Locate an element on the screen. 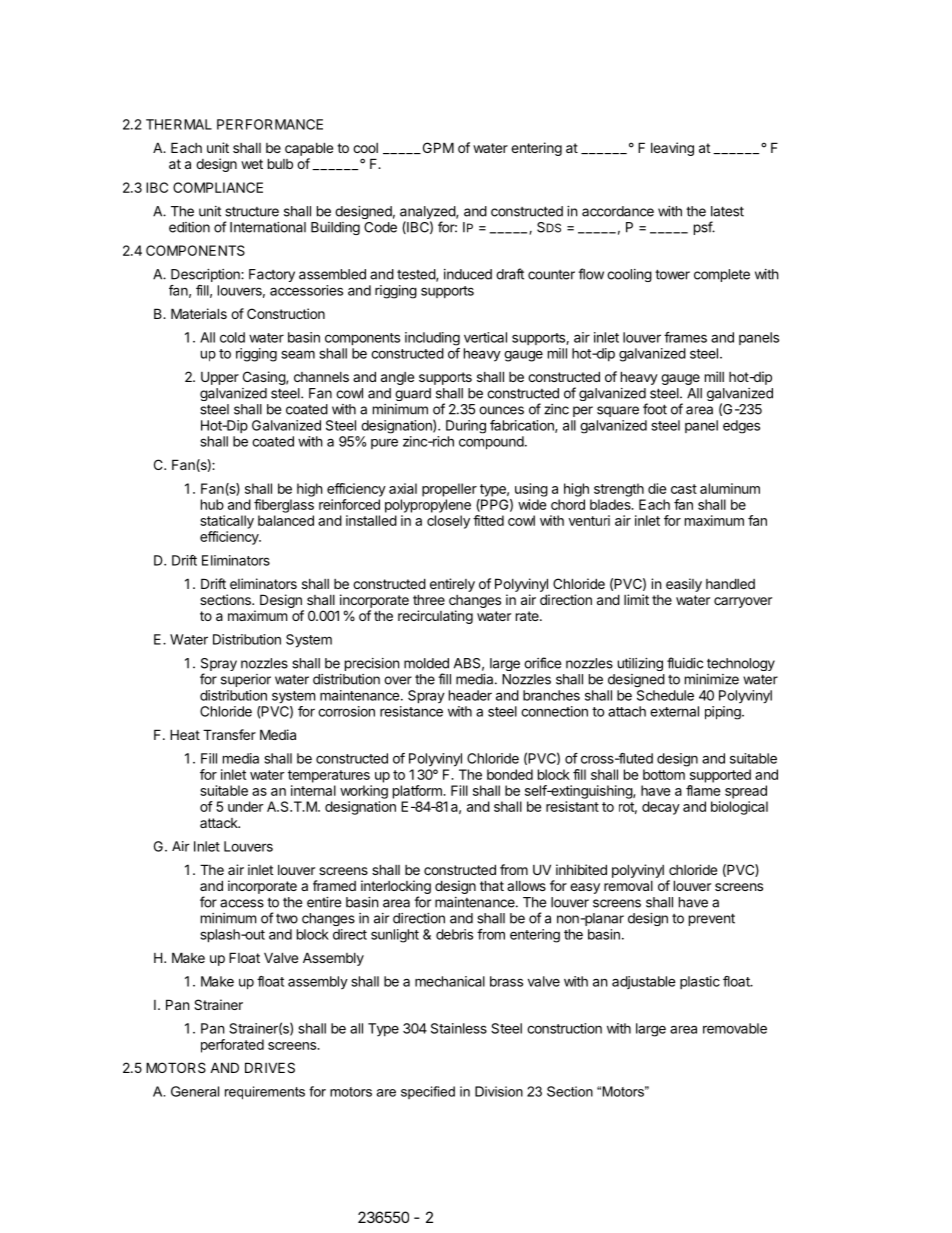 The height and width of the screenshot is (1233, 952). Stainless is located at coordinates (459, 1028).
